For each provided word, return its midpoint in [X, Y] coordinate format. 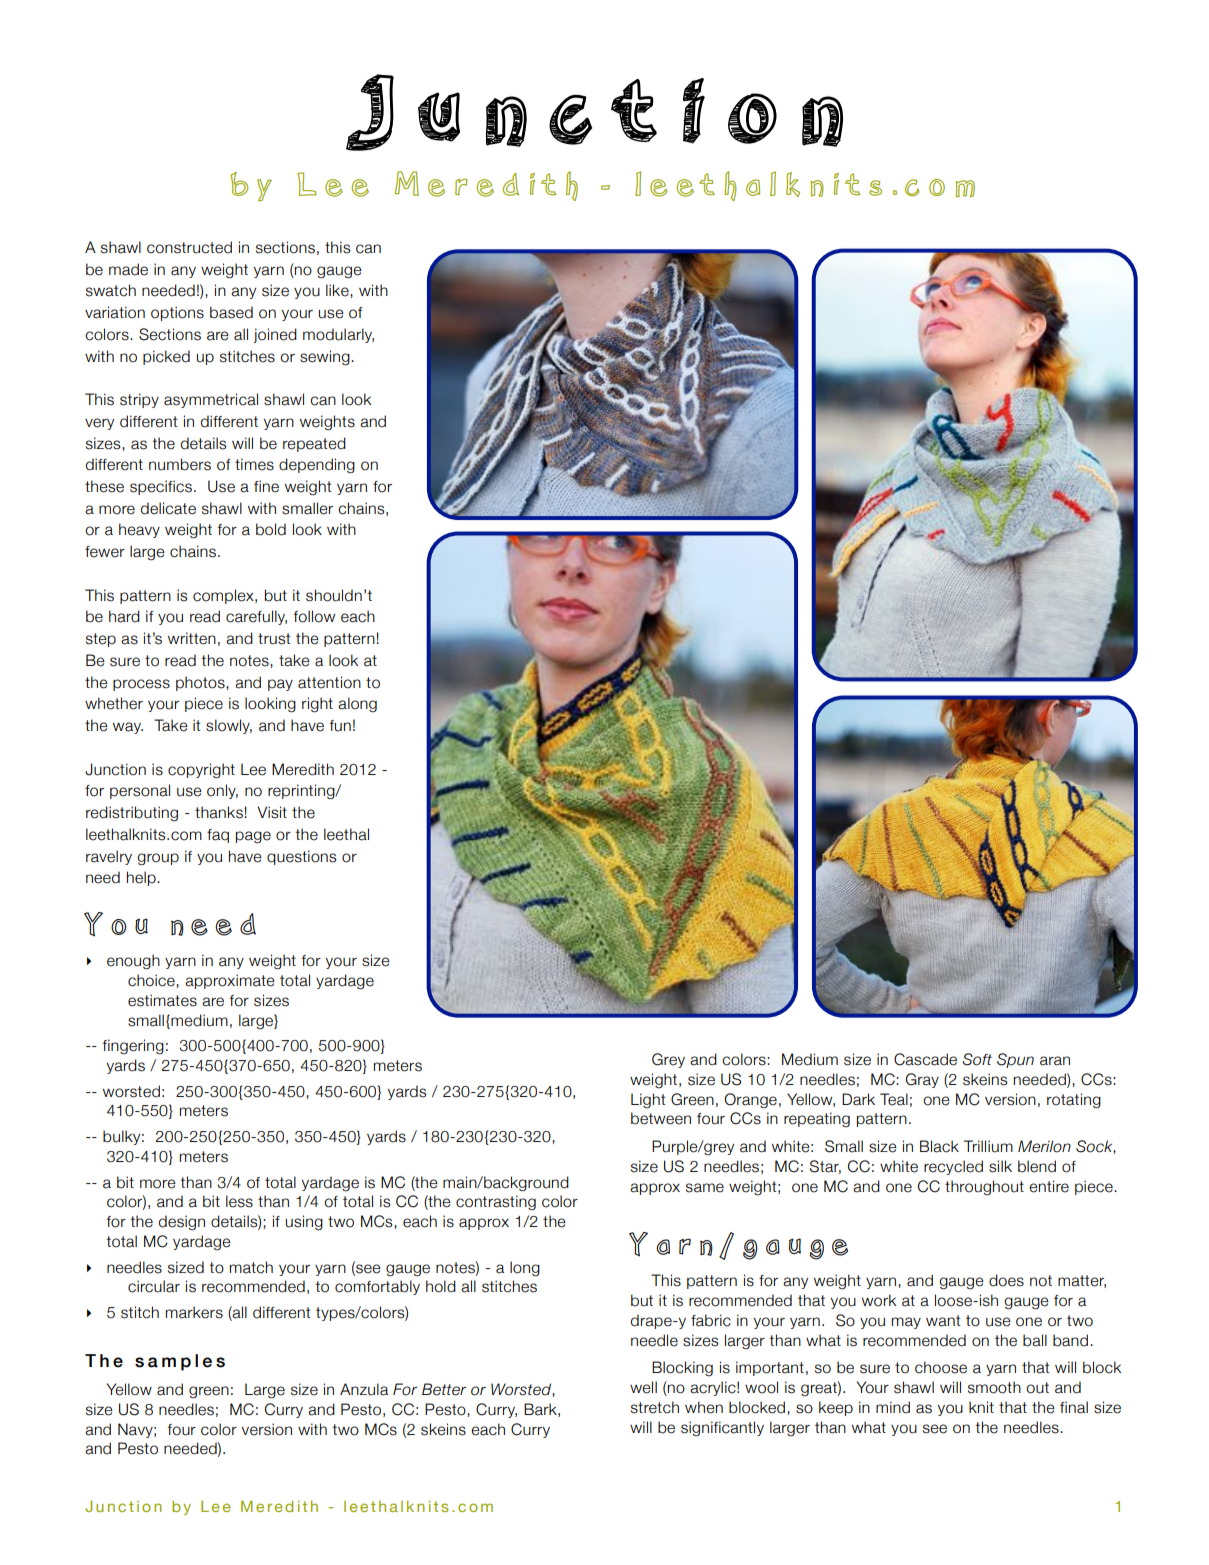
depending [317, 466]
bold [271, 529]
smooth [994, 1387]
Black [939, 1146]
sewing [326, 358]
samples [180, 1362]
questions [301, 857]
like [338, 291]
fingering [133, 1047]
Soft [977, 1059]
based [231, 312]
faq [218, 836]
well [643, 1387]
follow [314, 616]
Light [648, 1100]
